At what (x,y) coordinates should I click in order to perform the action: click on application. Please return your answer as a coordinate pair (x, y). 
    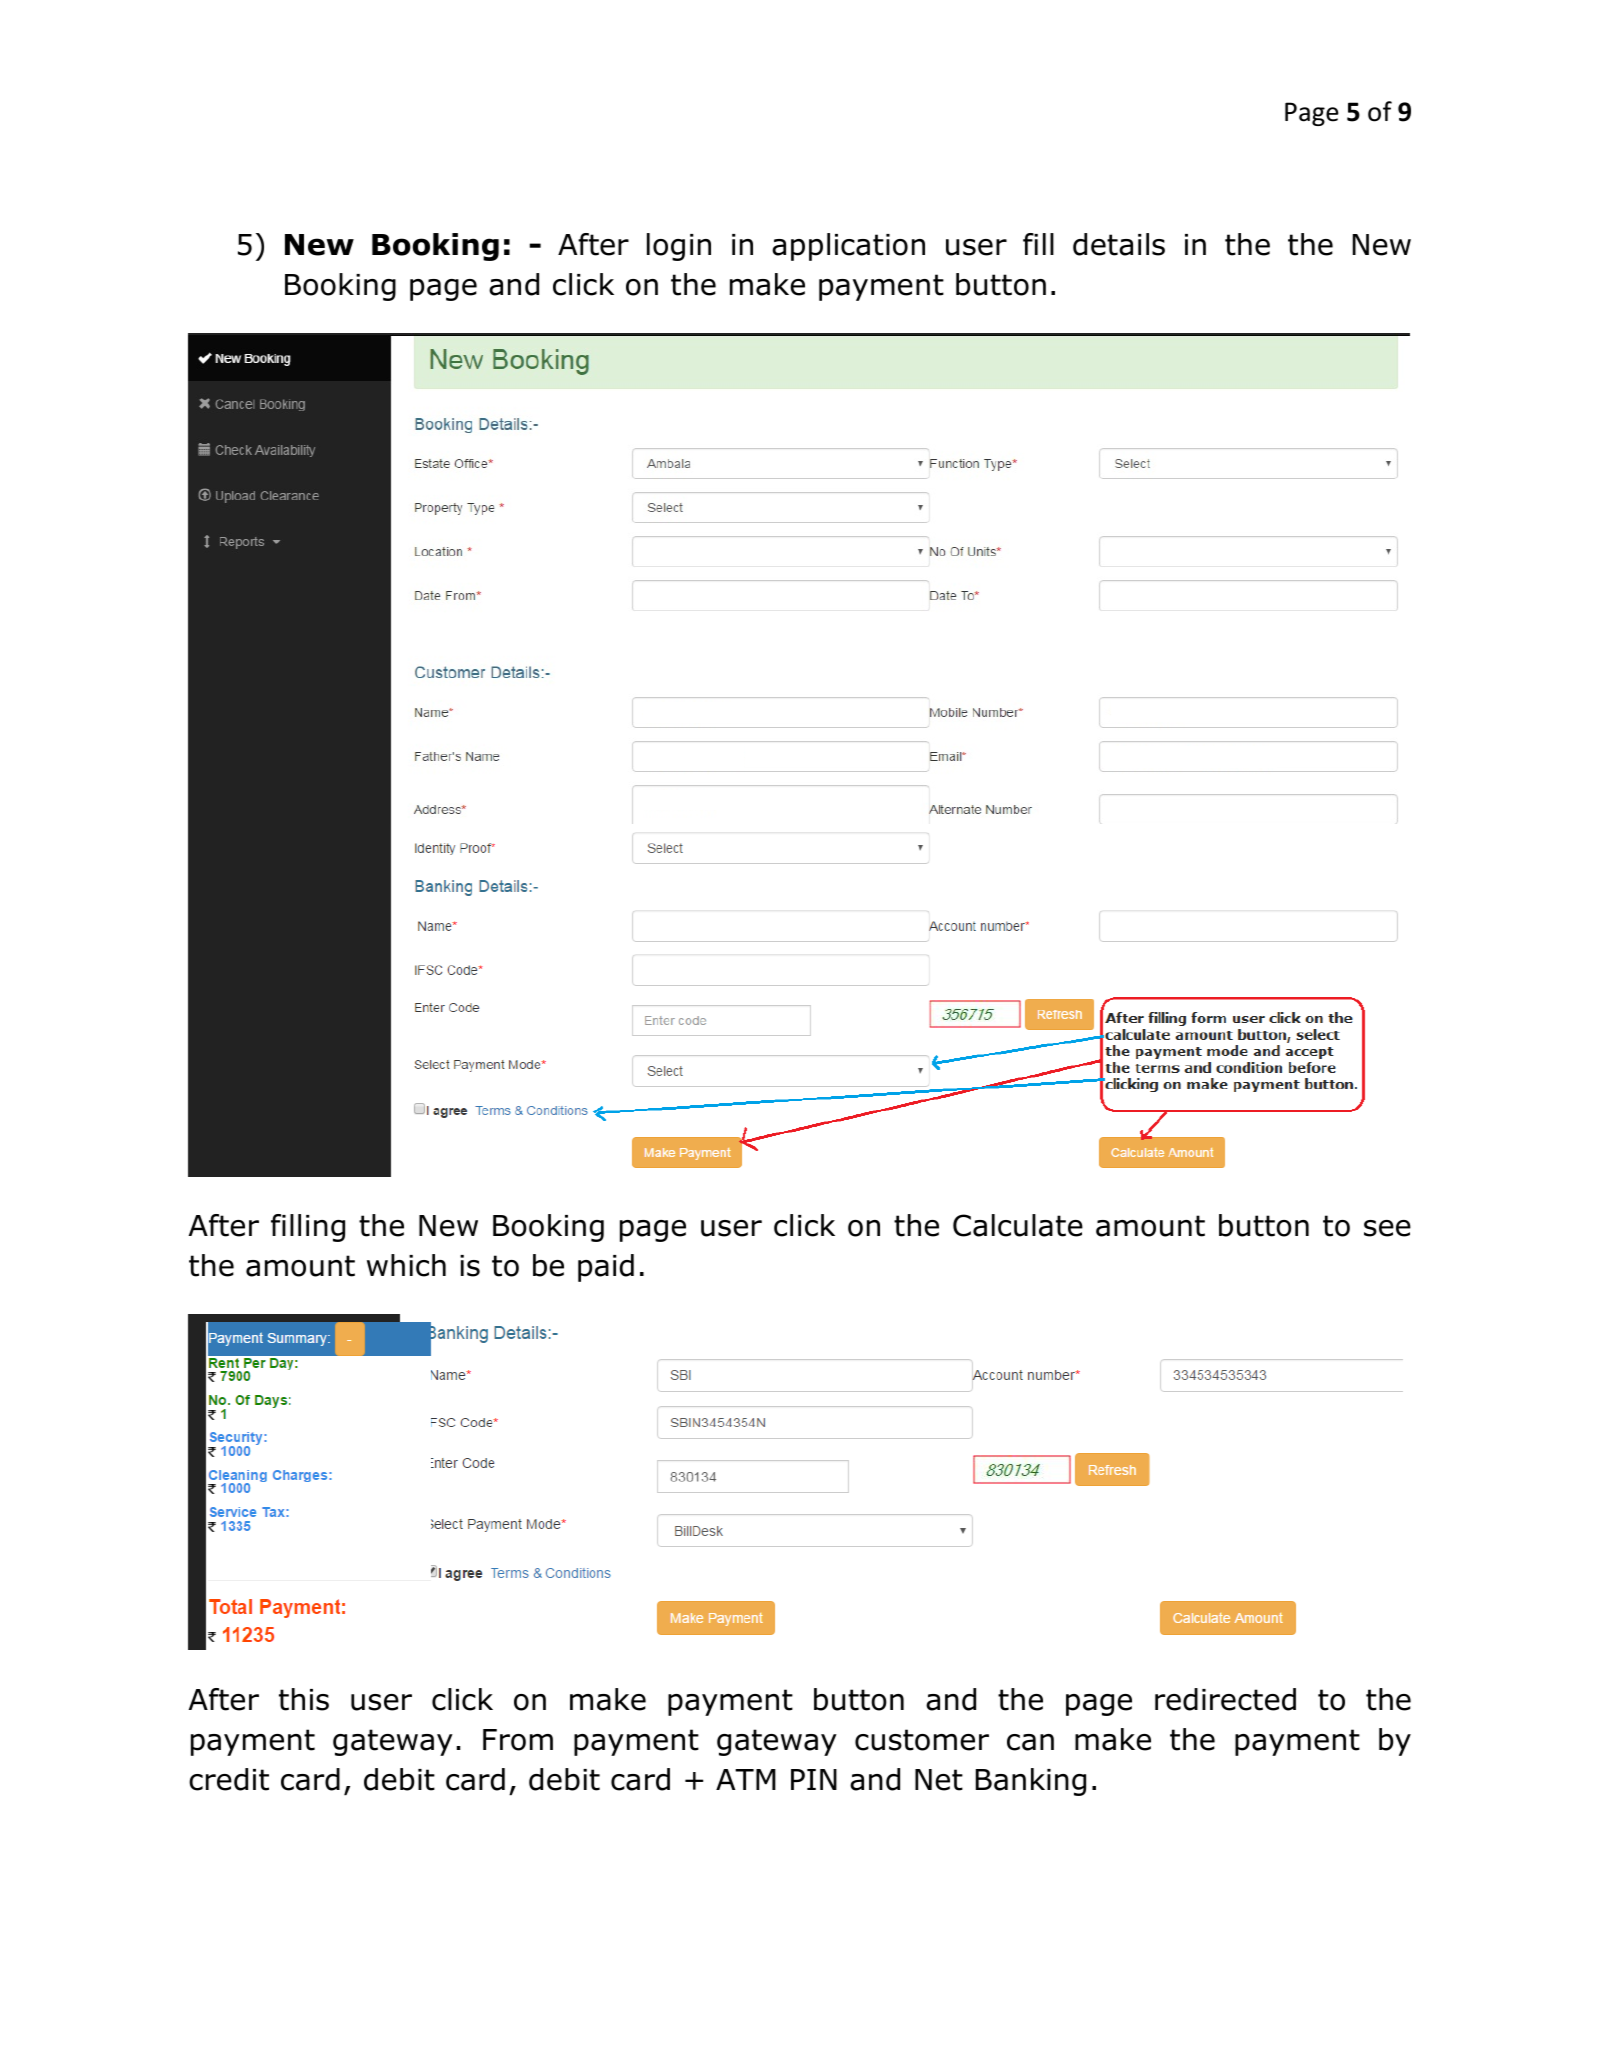
    Looking at the image, I should click on (848, 247).
